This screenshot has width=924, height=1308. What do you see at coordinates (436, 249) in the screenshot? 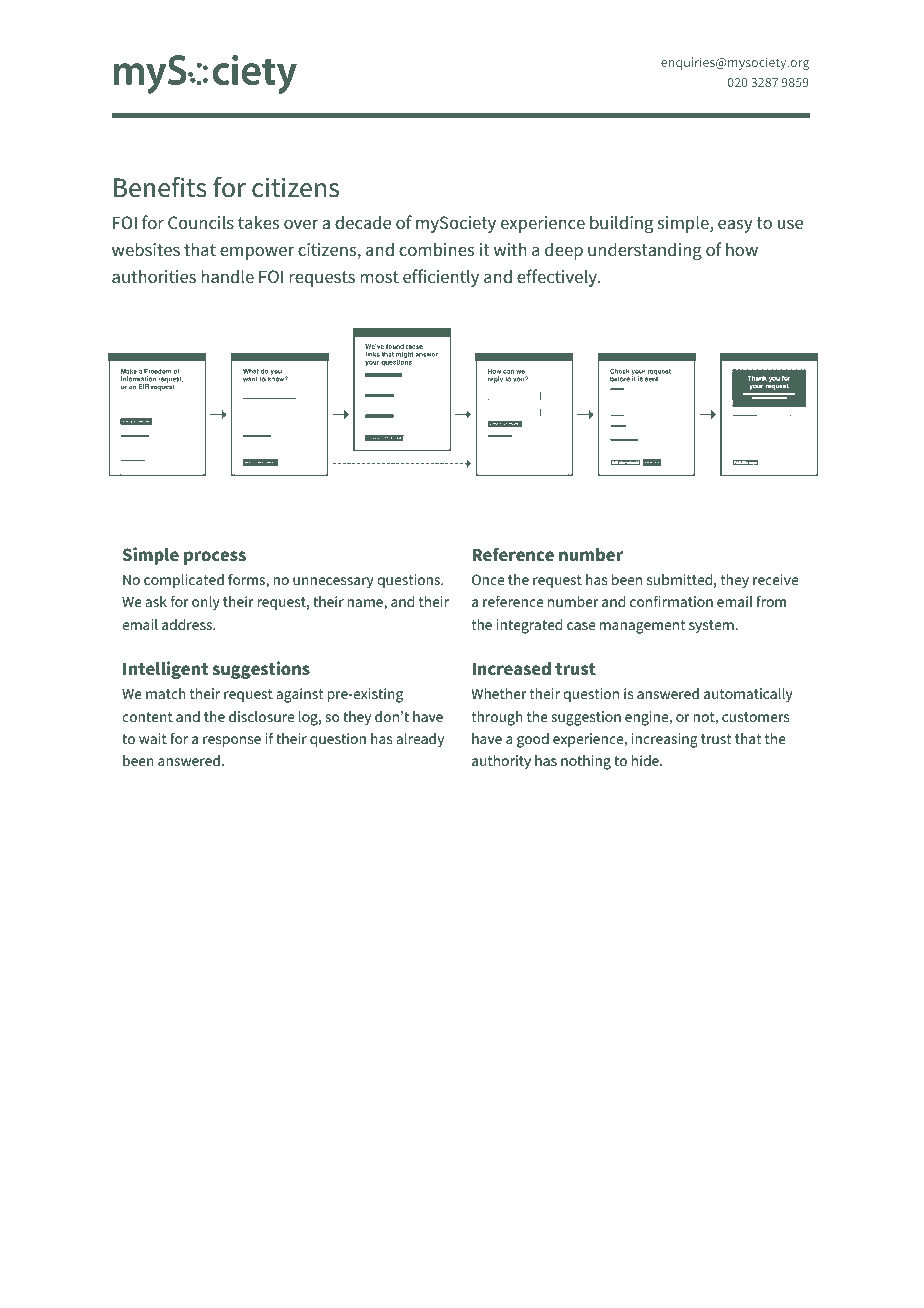
I see `combines` at bounding box center [436, 249].
